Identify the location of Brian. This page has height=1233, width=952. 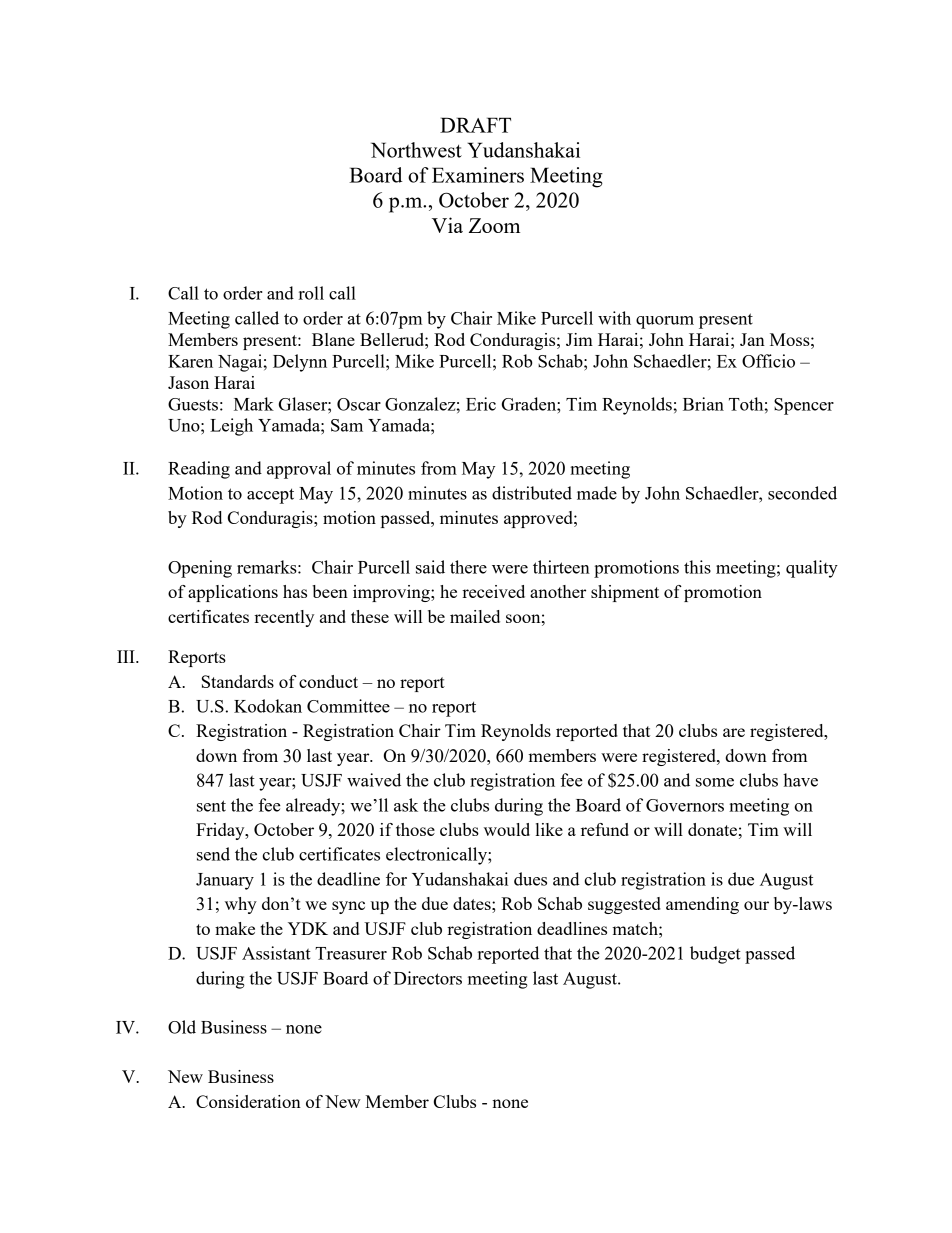
(703, 404).
